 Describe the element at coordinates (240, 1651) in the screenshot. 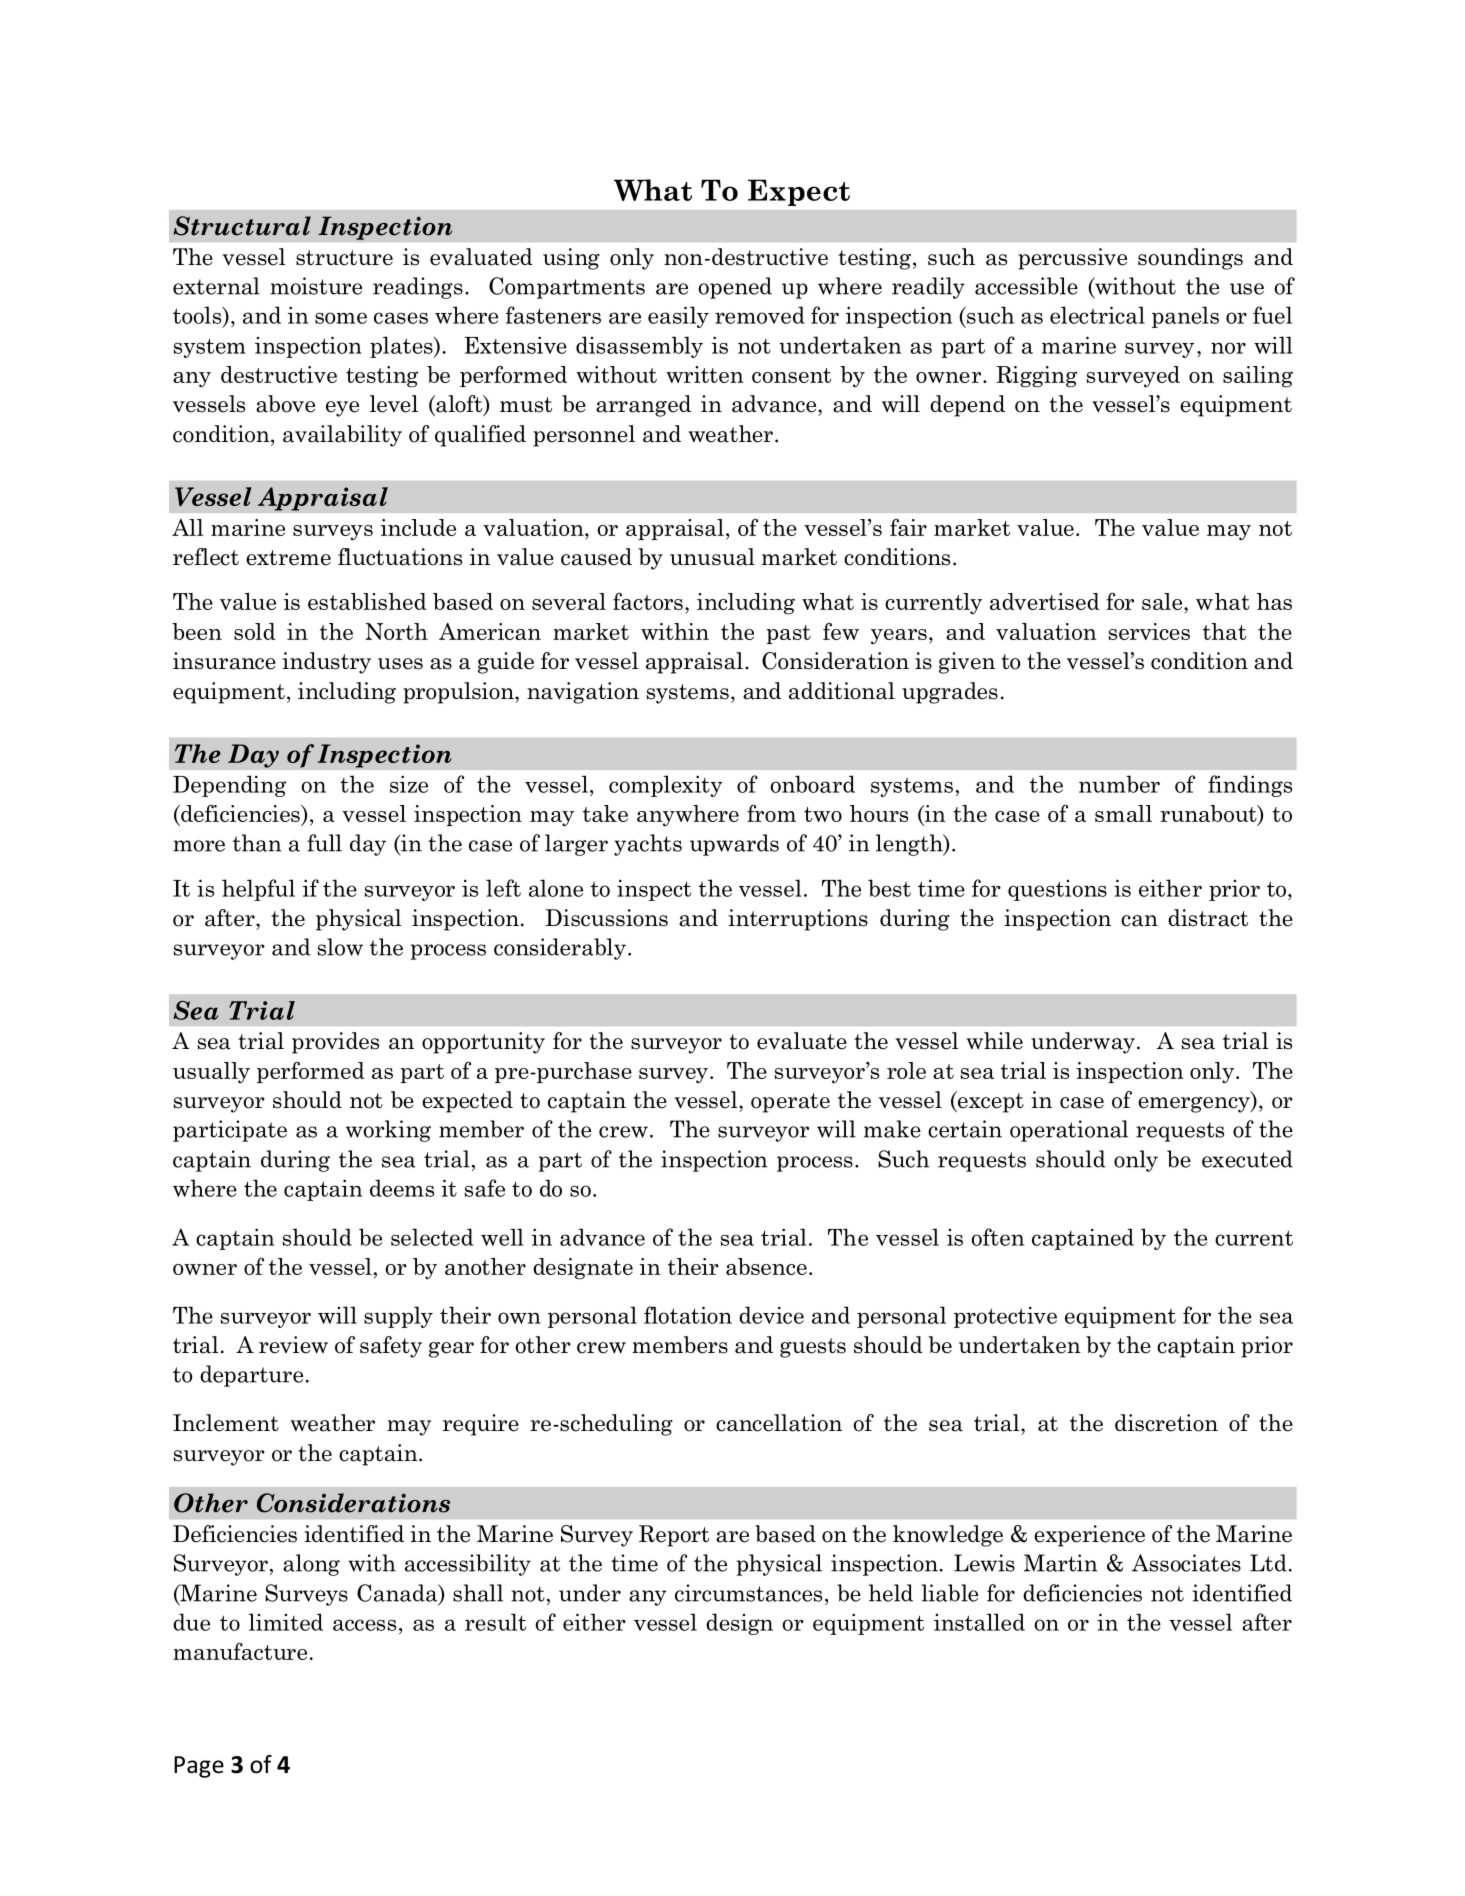

I see `manufacture` at that location.
